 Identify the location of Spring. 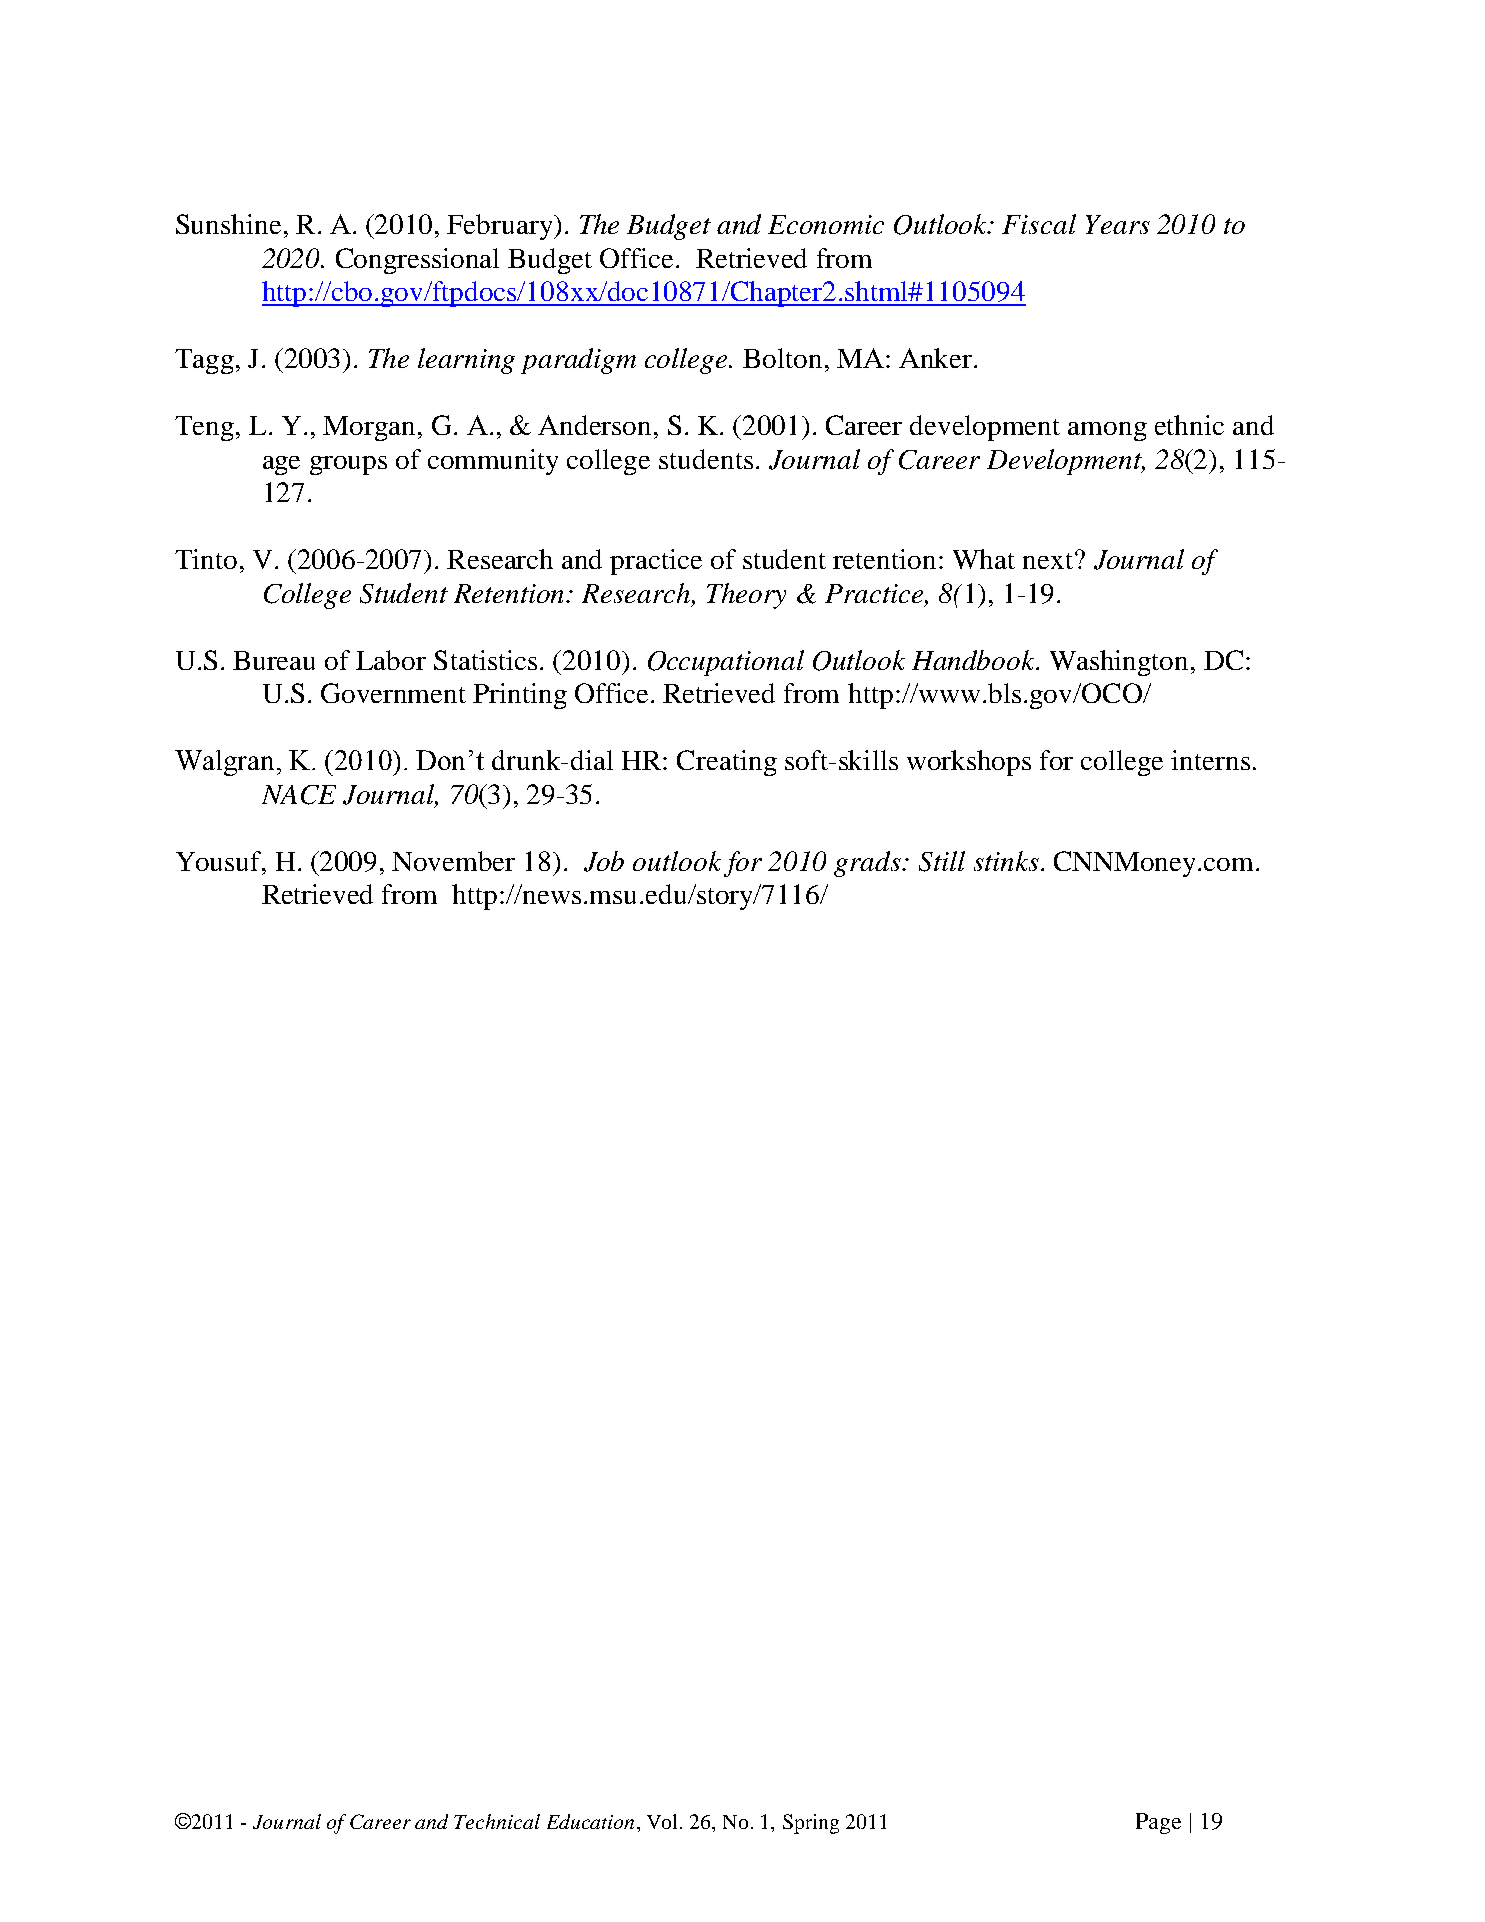
(811, 1824).
